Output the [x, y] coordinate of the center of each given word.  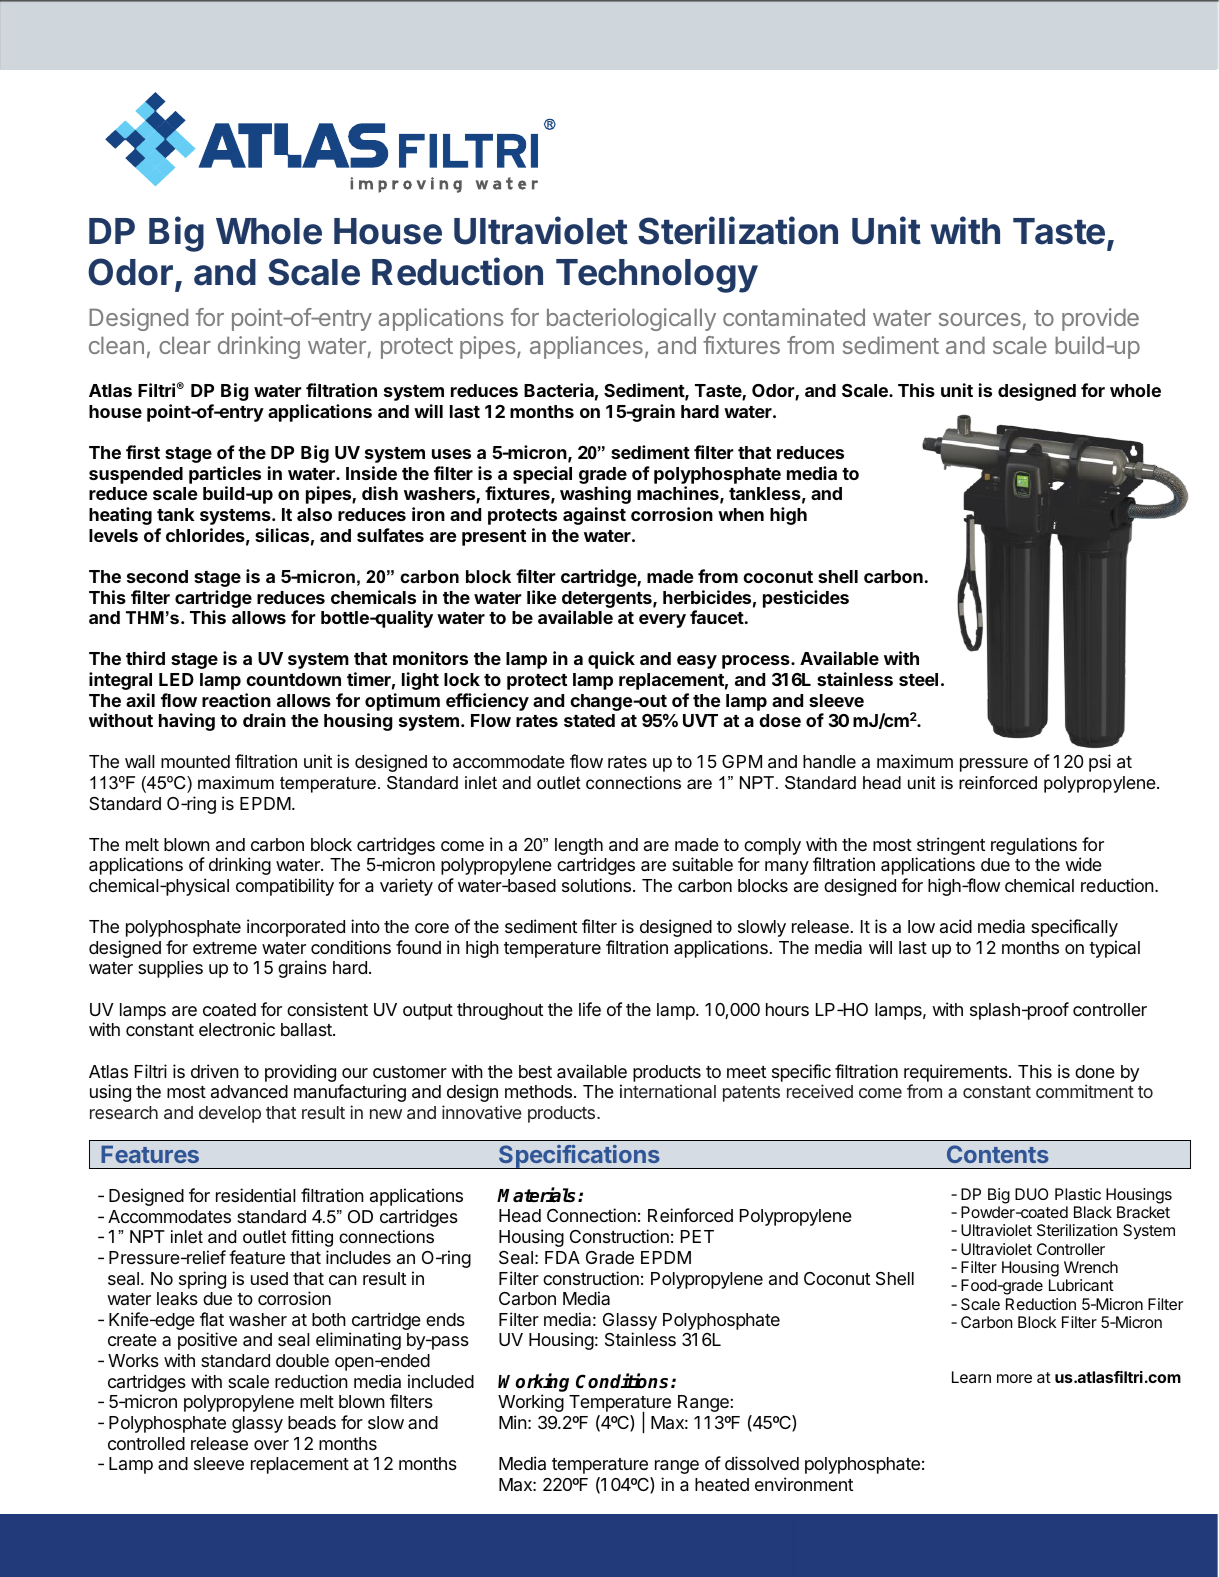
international [668, 1091]
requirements [957, 1073]
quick [611, 660]
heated [722, 1485]
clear [185, 345]
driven [215, 1071]
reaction [236, 700]
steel [918, 679]
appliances [586, 347]
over [271, 1445]
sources [980, 319]
